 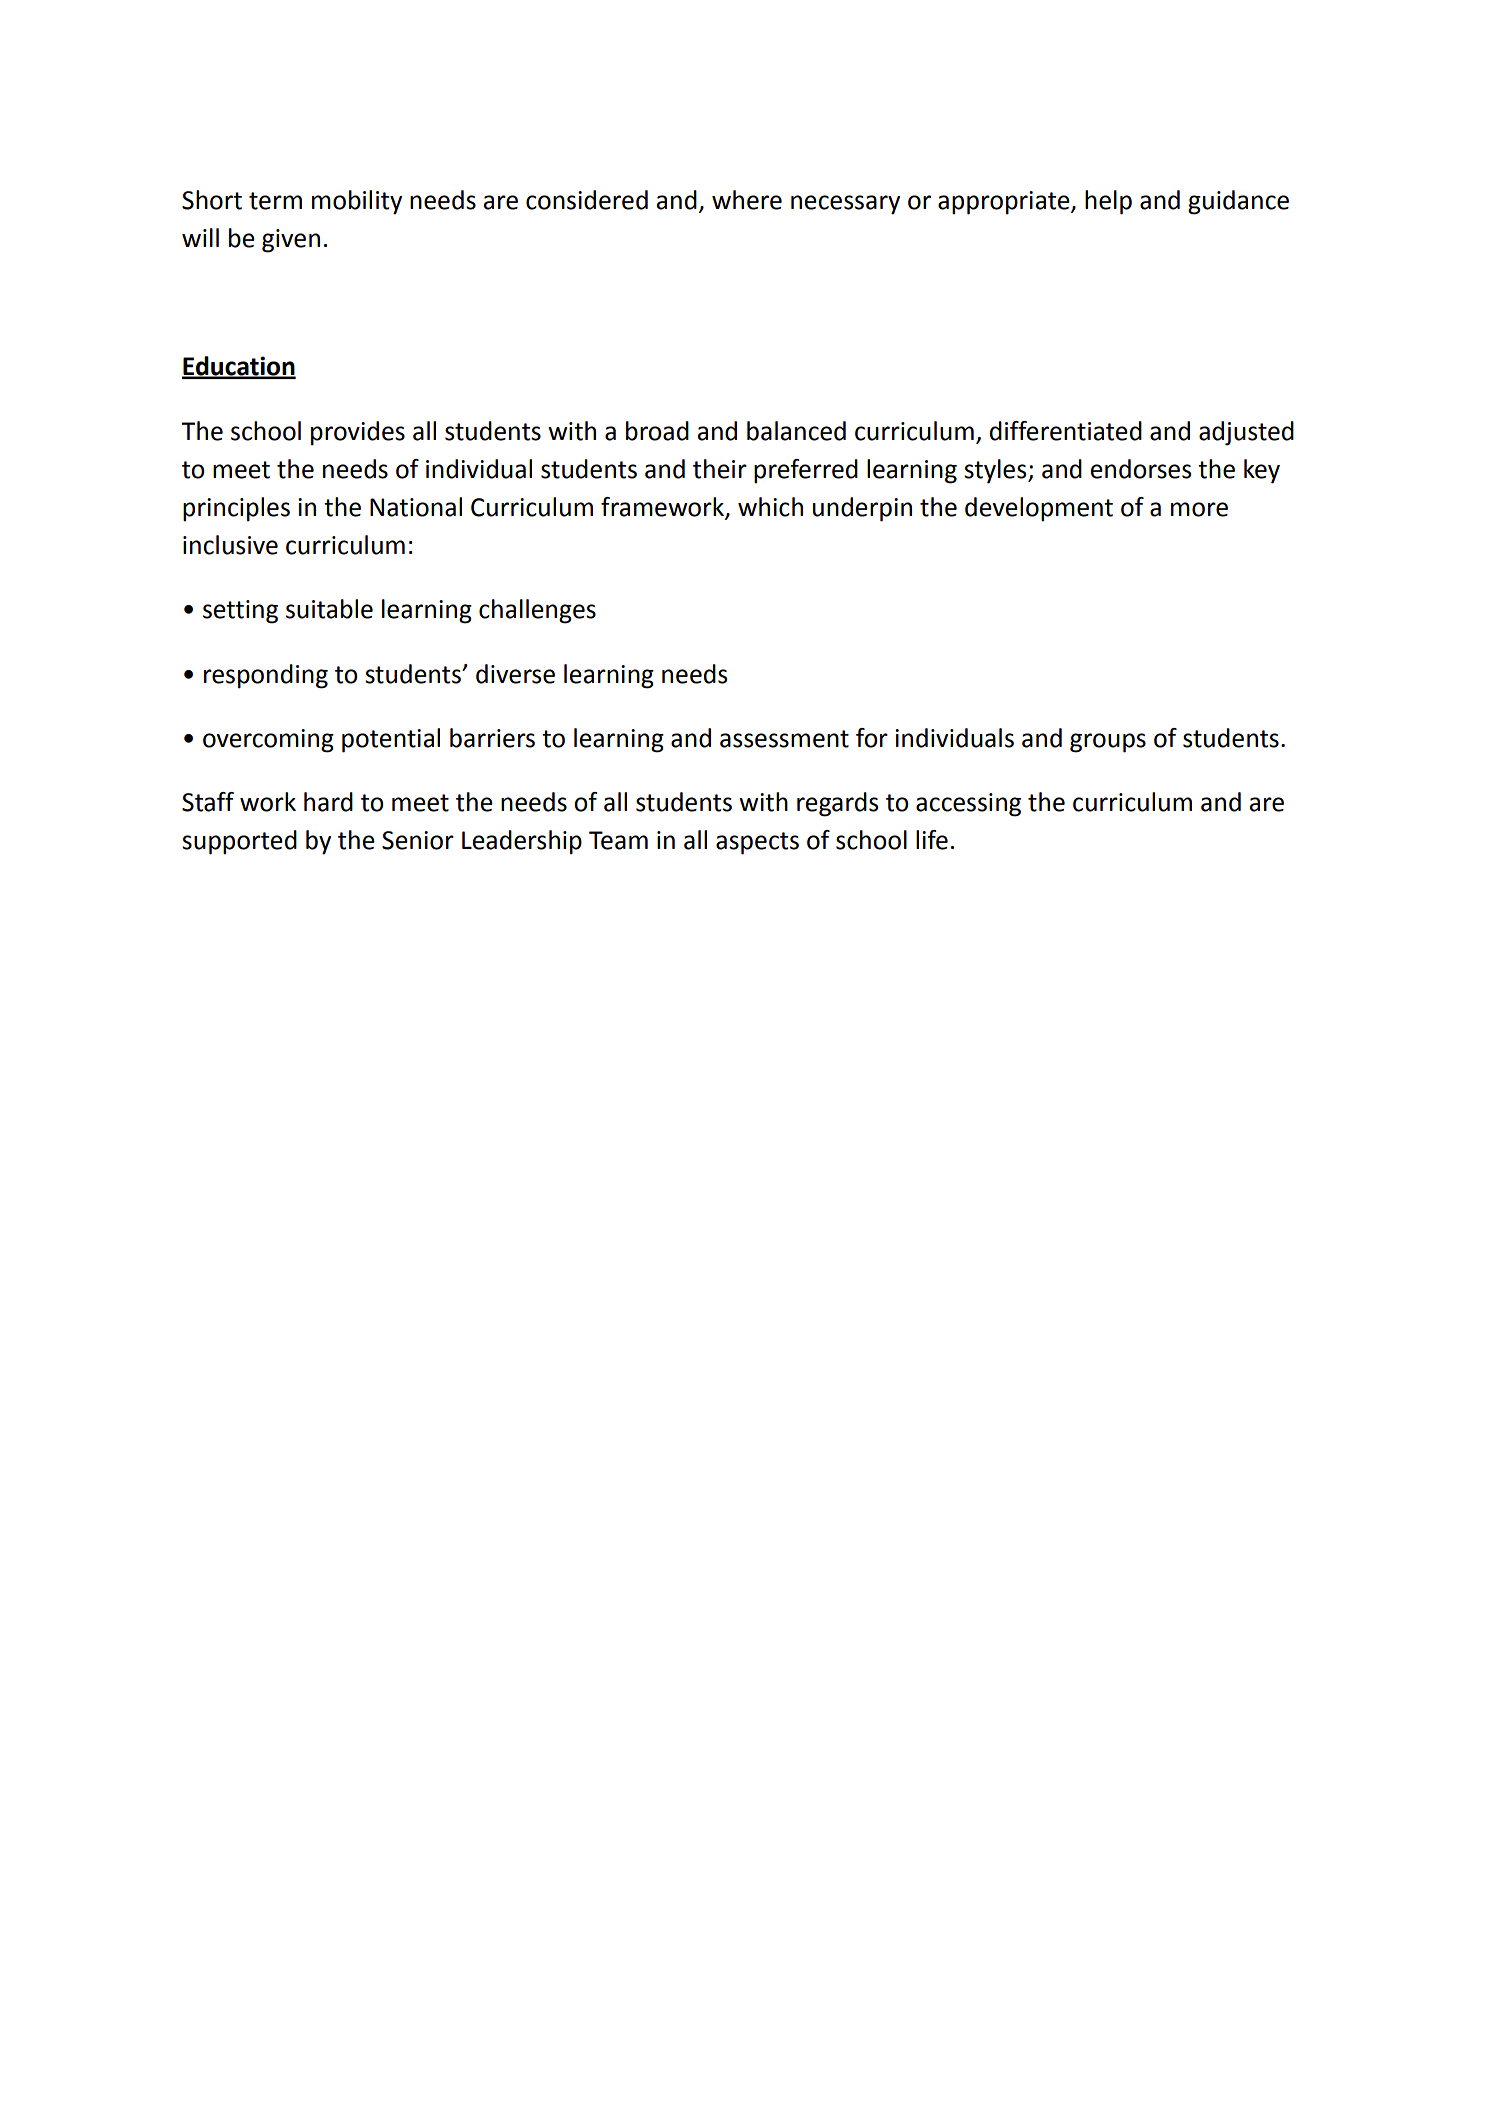 I want to click on more, so click(x=1199, y=509).
